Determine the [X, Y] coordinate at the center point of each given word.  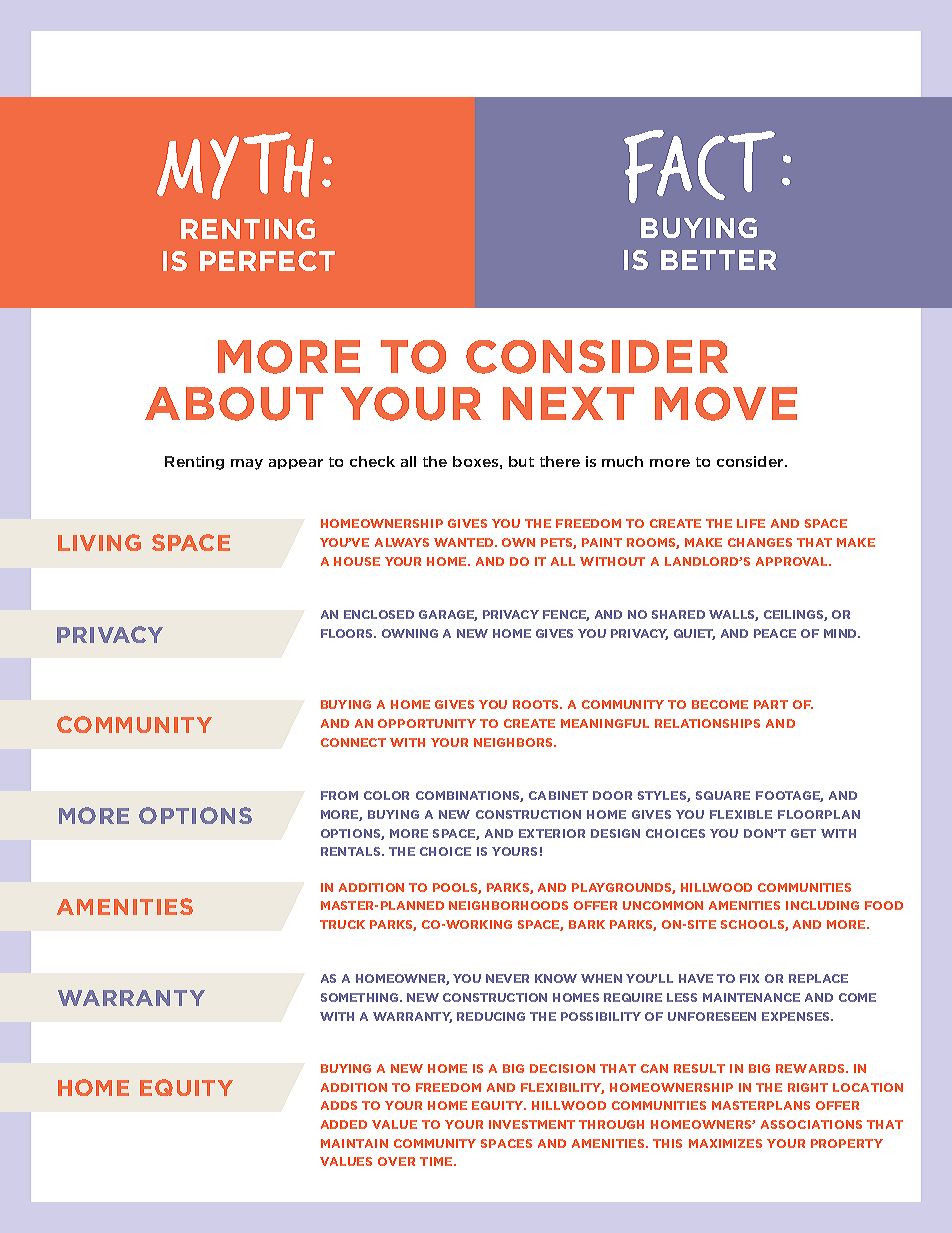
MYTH [235, 166]
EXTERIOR [552, 833]
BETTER [718, 260]
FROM [339, 795]
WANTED [465, 542]
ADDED [344, 1124]
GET [803, 833]
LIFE [751, 523]
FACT [699, 166]
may [247, 464]
